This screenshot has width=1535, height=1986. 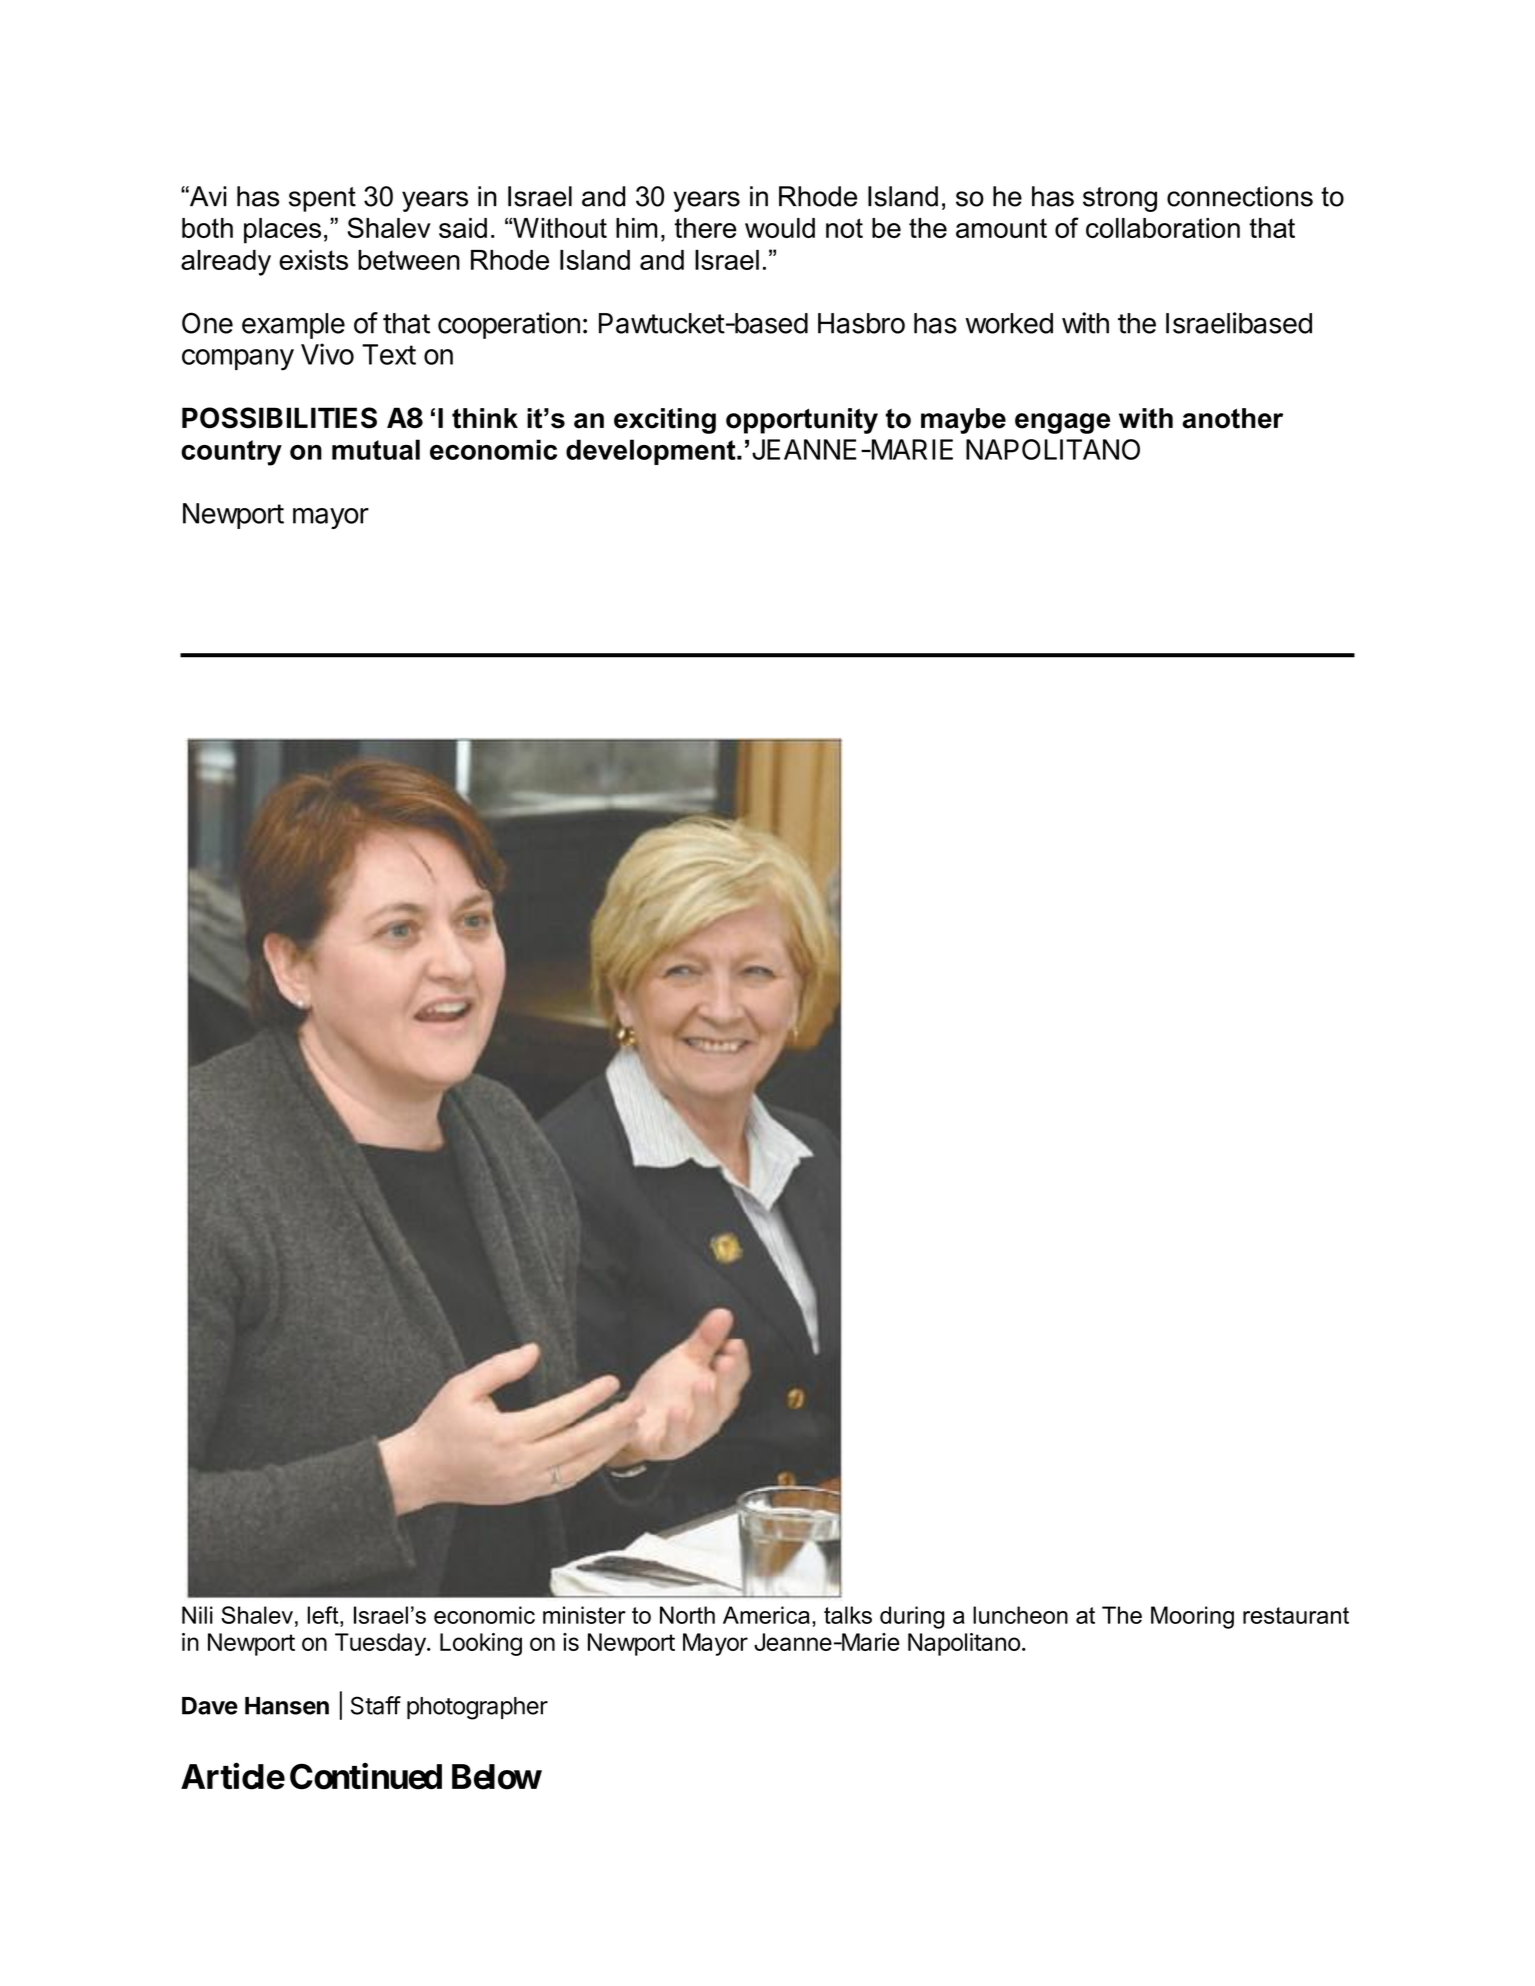 What do you see at coordinates (1062, 423) in the screenshot?
I see `engage` at bounding box center [1062, 423].
